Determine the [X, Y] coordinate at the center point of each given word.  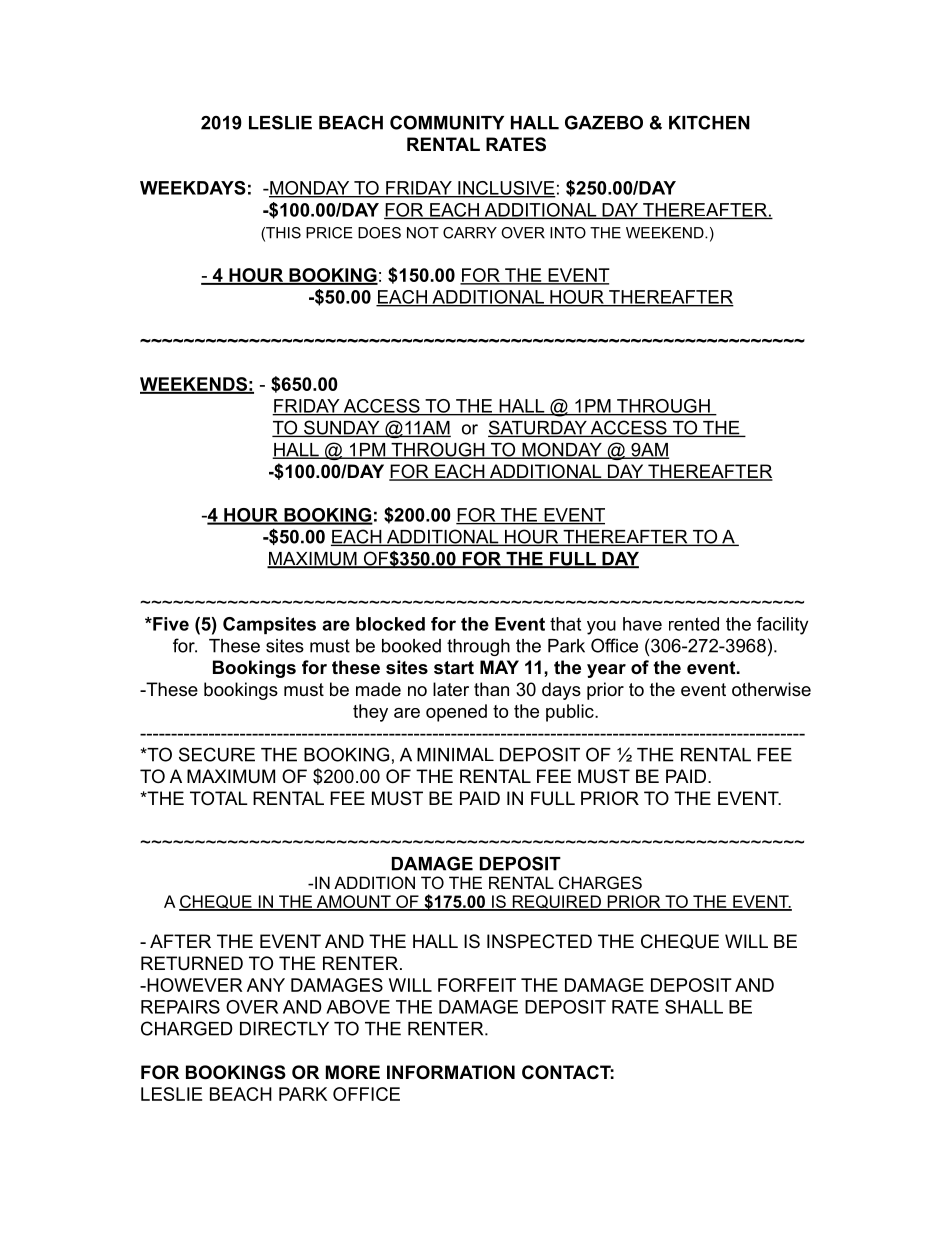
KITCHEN [709, 122]
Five [170, 624]
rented [694, 624]
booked [411, 646]
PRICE [329, 233]
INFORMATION [451, 1072]
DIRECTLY [284, 1028]
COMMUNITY [447, 122]
